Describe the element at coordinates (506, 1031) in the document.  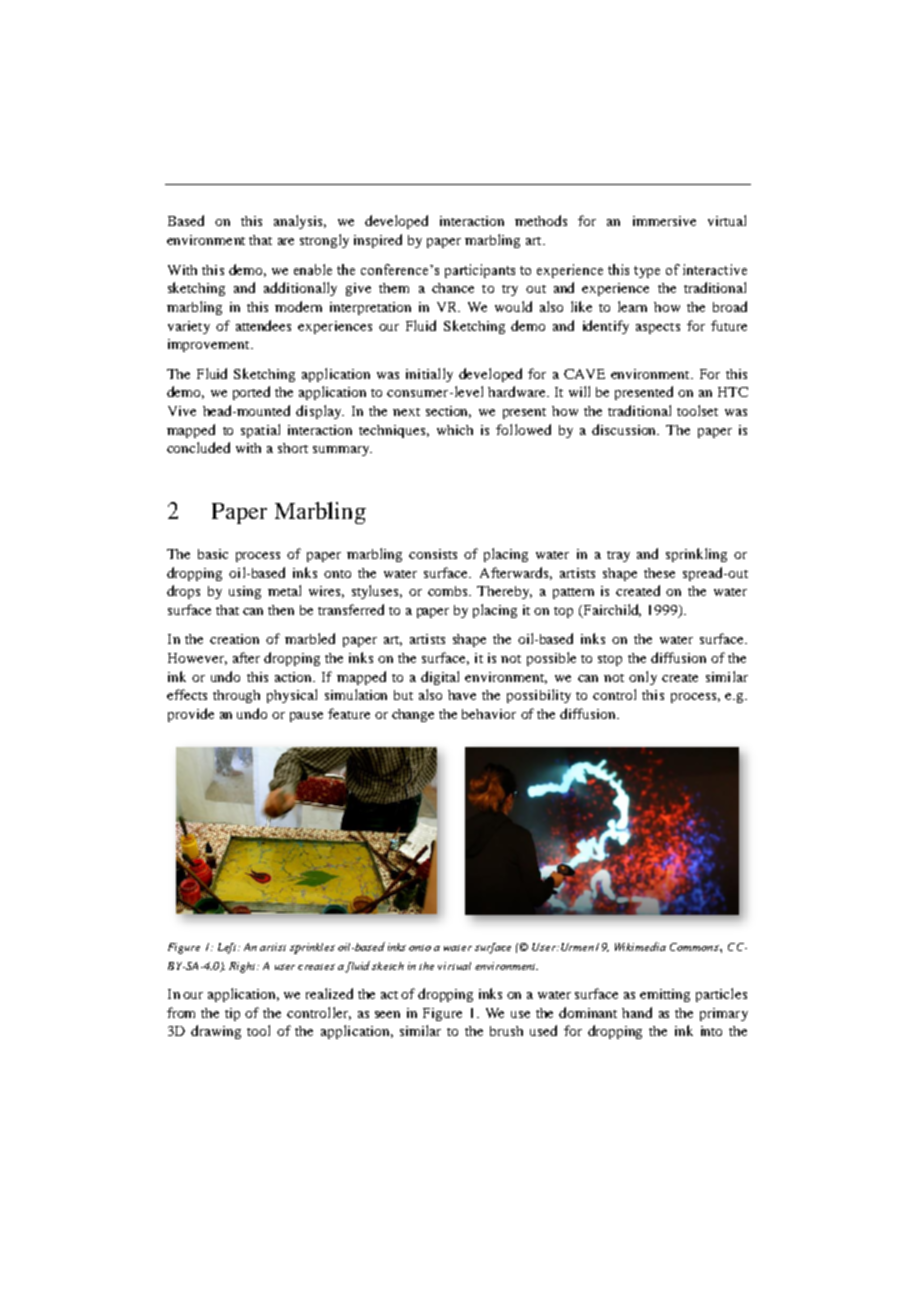
I see `brush` at that location.
